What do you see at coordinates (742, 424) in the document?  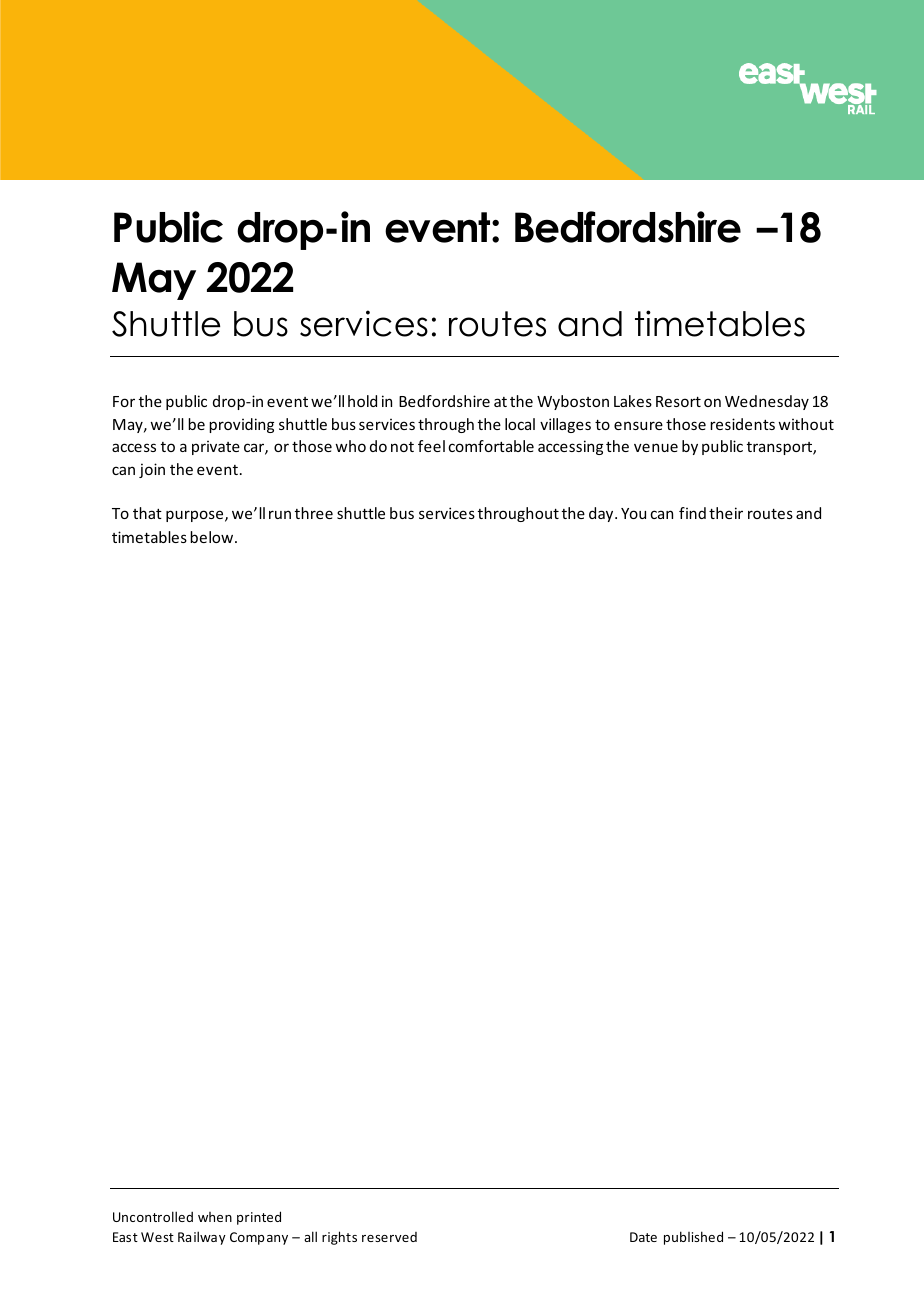 I see `residents` at bounding box center [742, 424].
